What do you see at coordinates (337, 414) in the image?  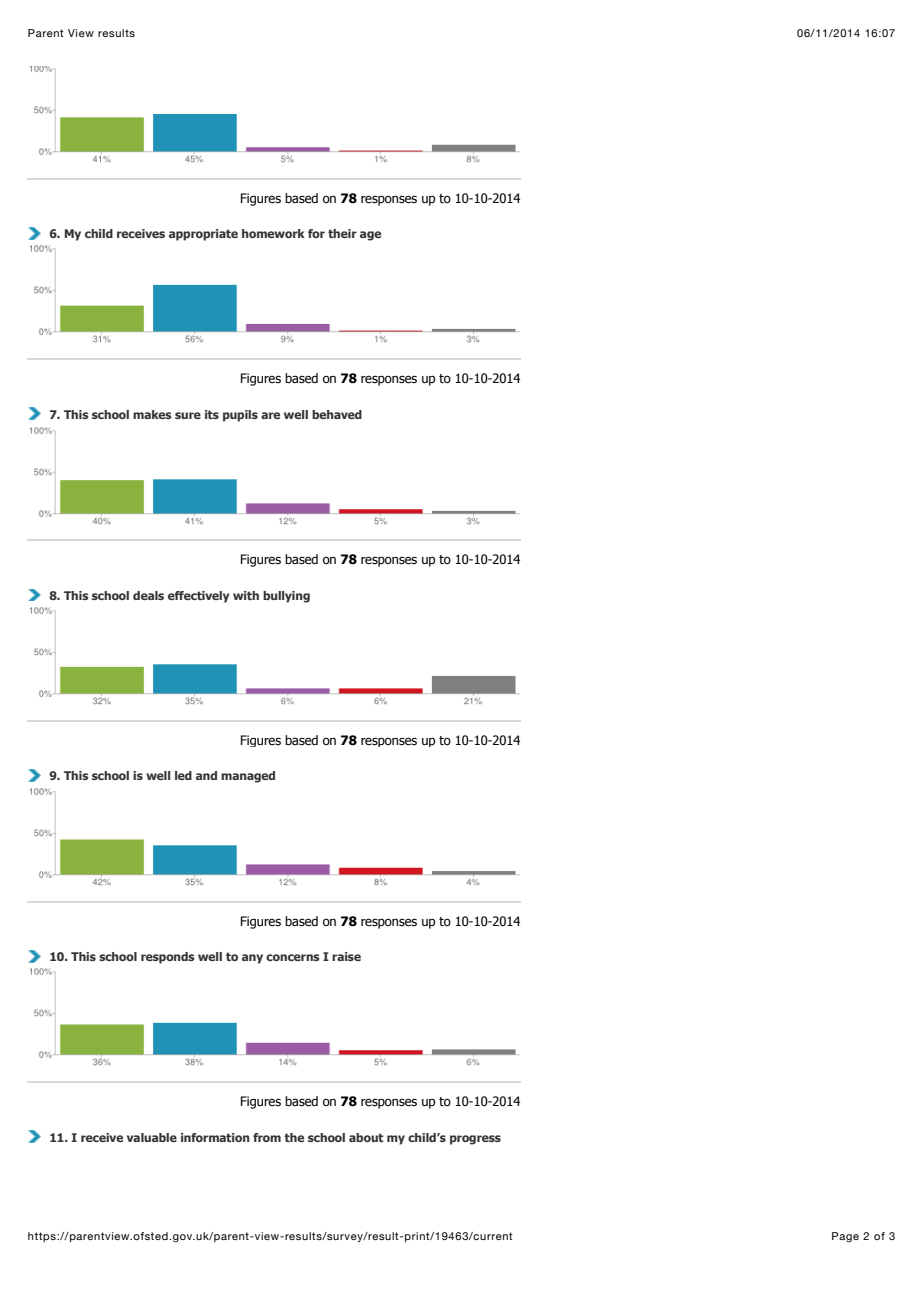 I see `behaved` at bounding box center [337, 414].
